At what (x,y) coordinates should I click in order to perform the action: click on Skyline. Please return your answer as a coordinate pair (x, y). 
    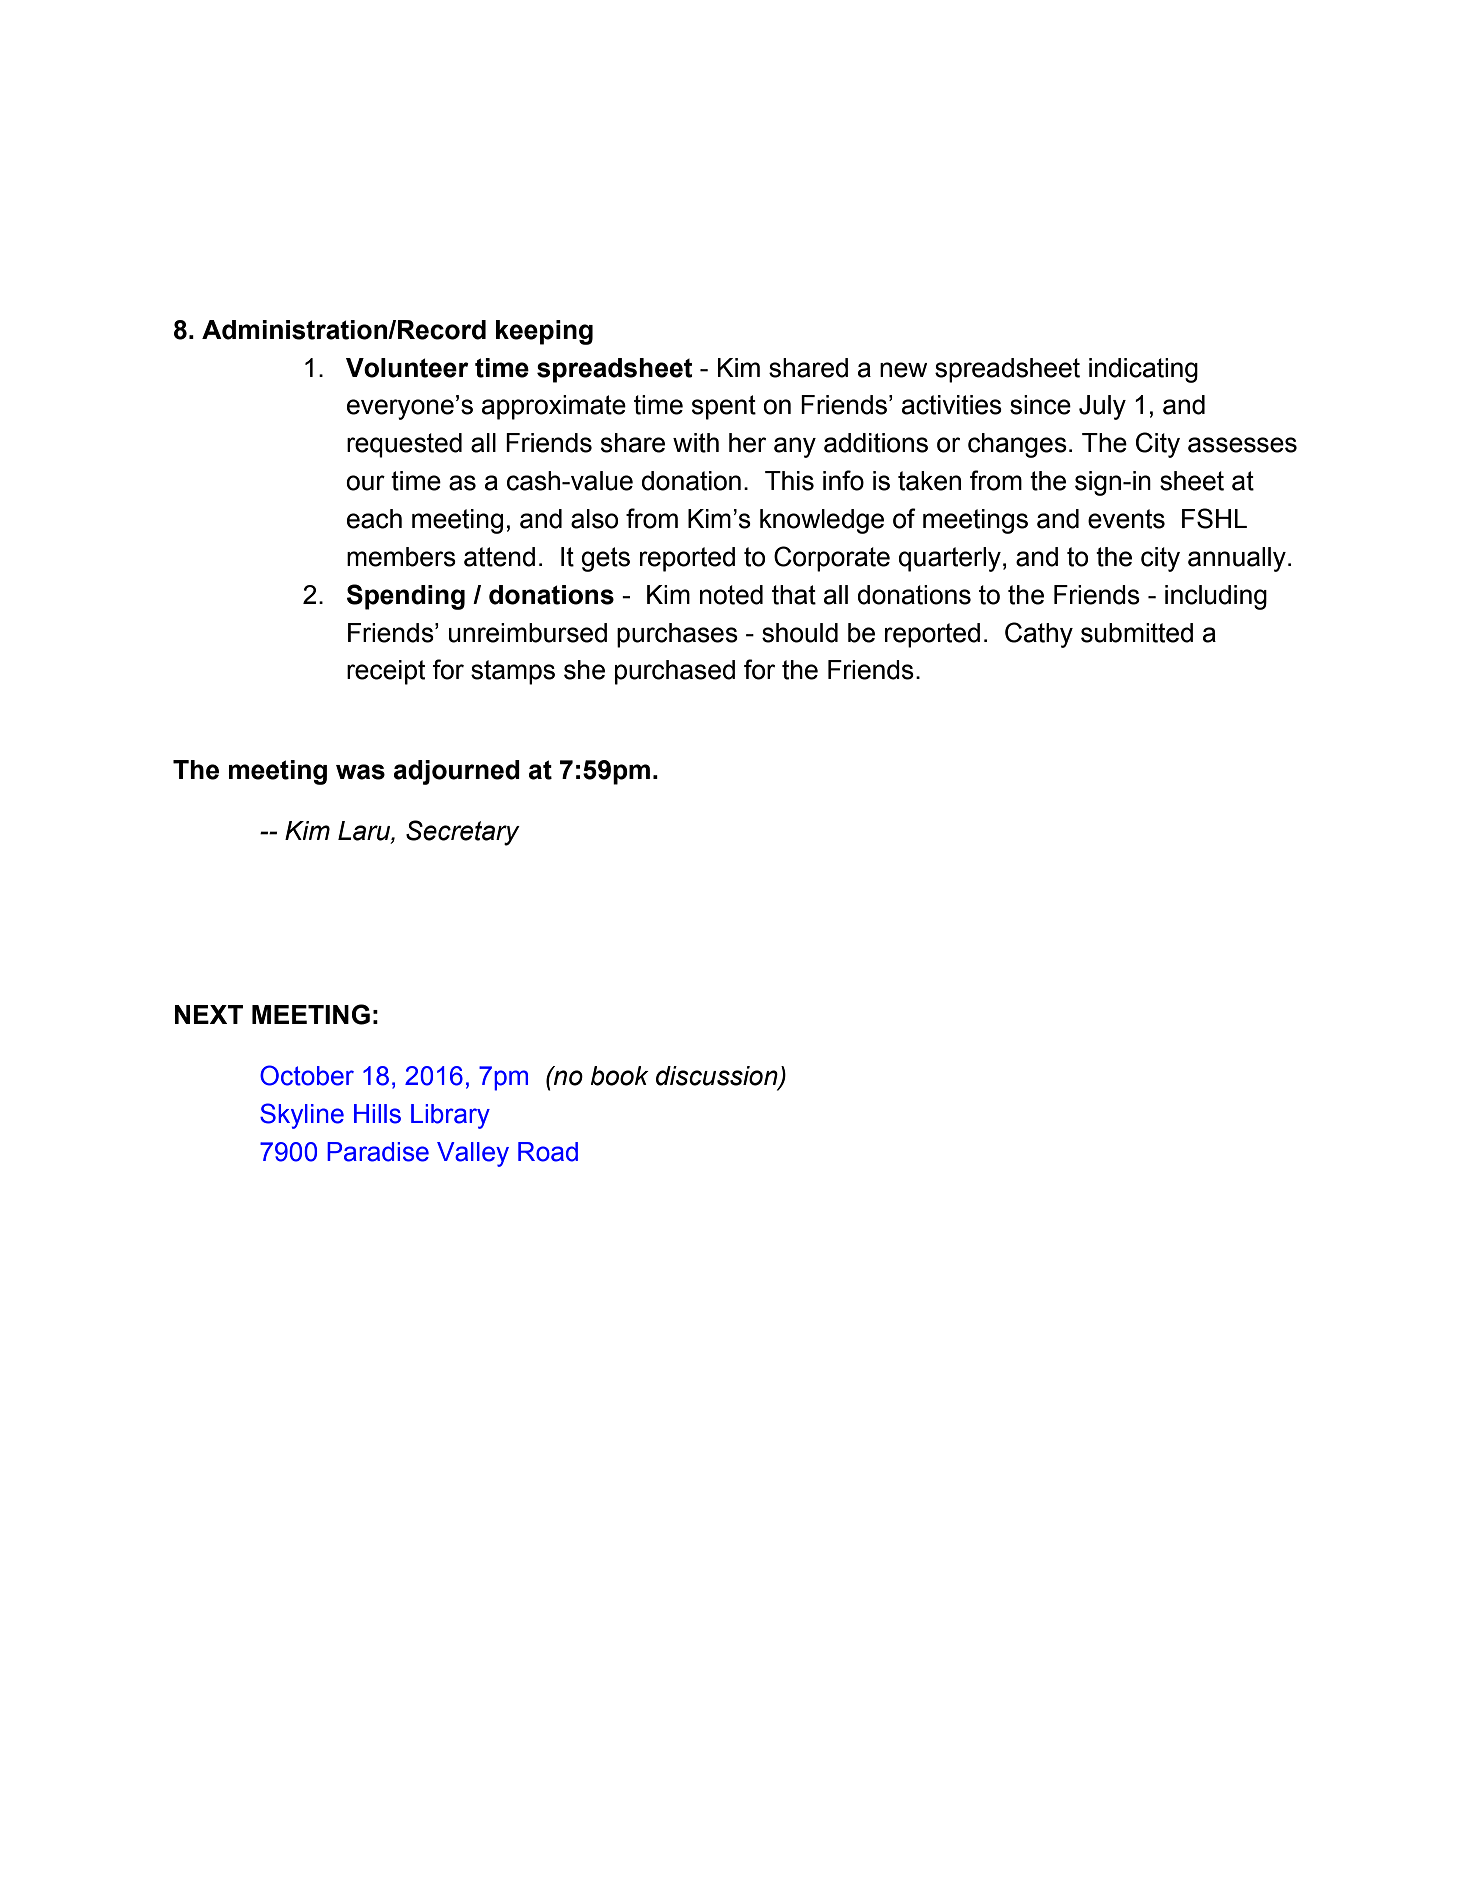
    Looking at the image, I should click on (302, 1116).
